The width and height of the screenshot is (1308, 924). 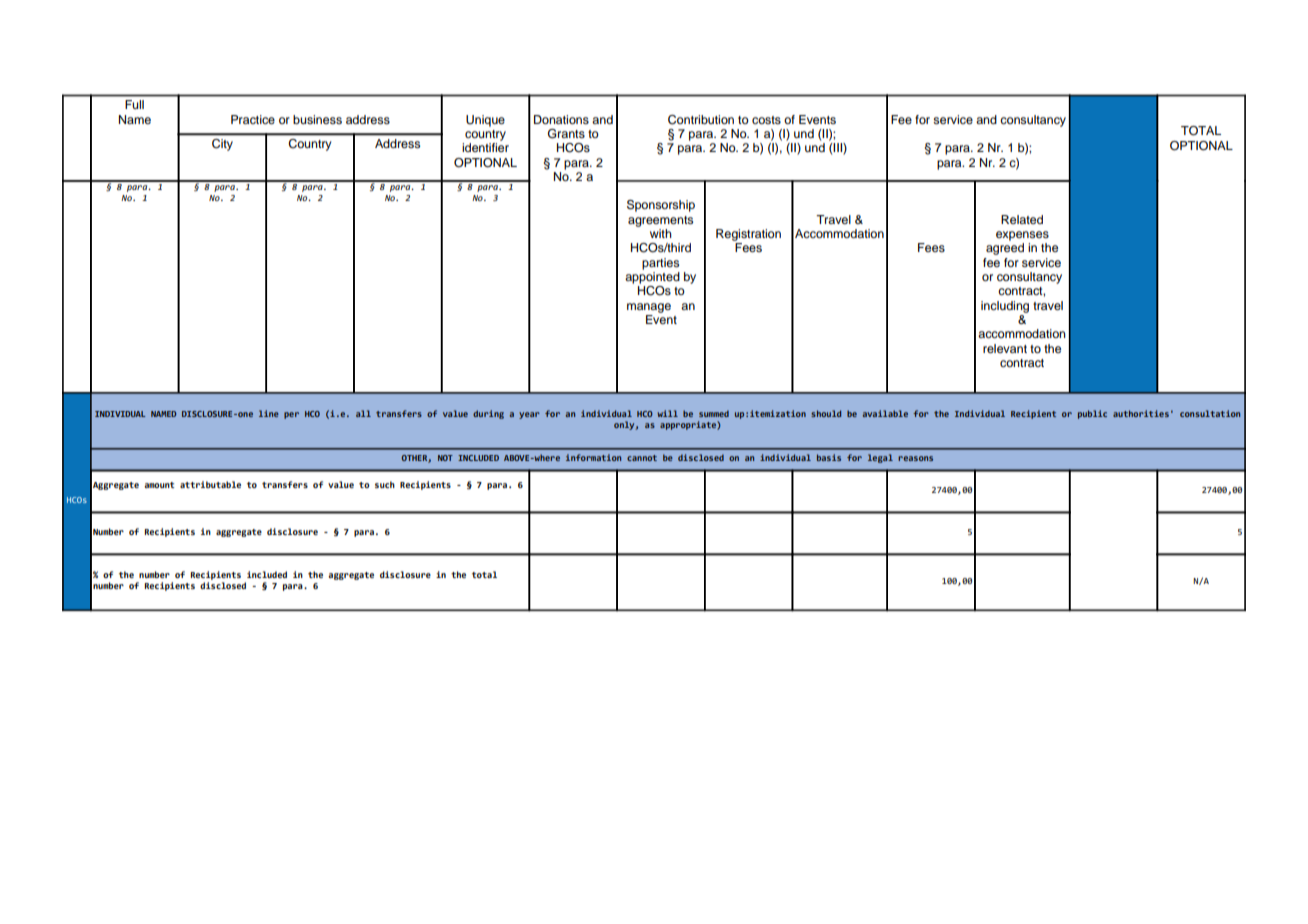 What do you see at coordinates (222, 145) in the screenshot?
I see `City` at bounding box center [222, 145].
